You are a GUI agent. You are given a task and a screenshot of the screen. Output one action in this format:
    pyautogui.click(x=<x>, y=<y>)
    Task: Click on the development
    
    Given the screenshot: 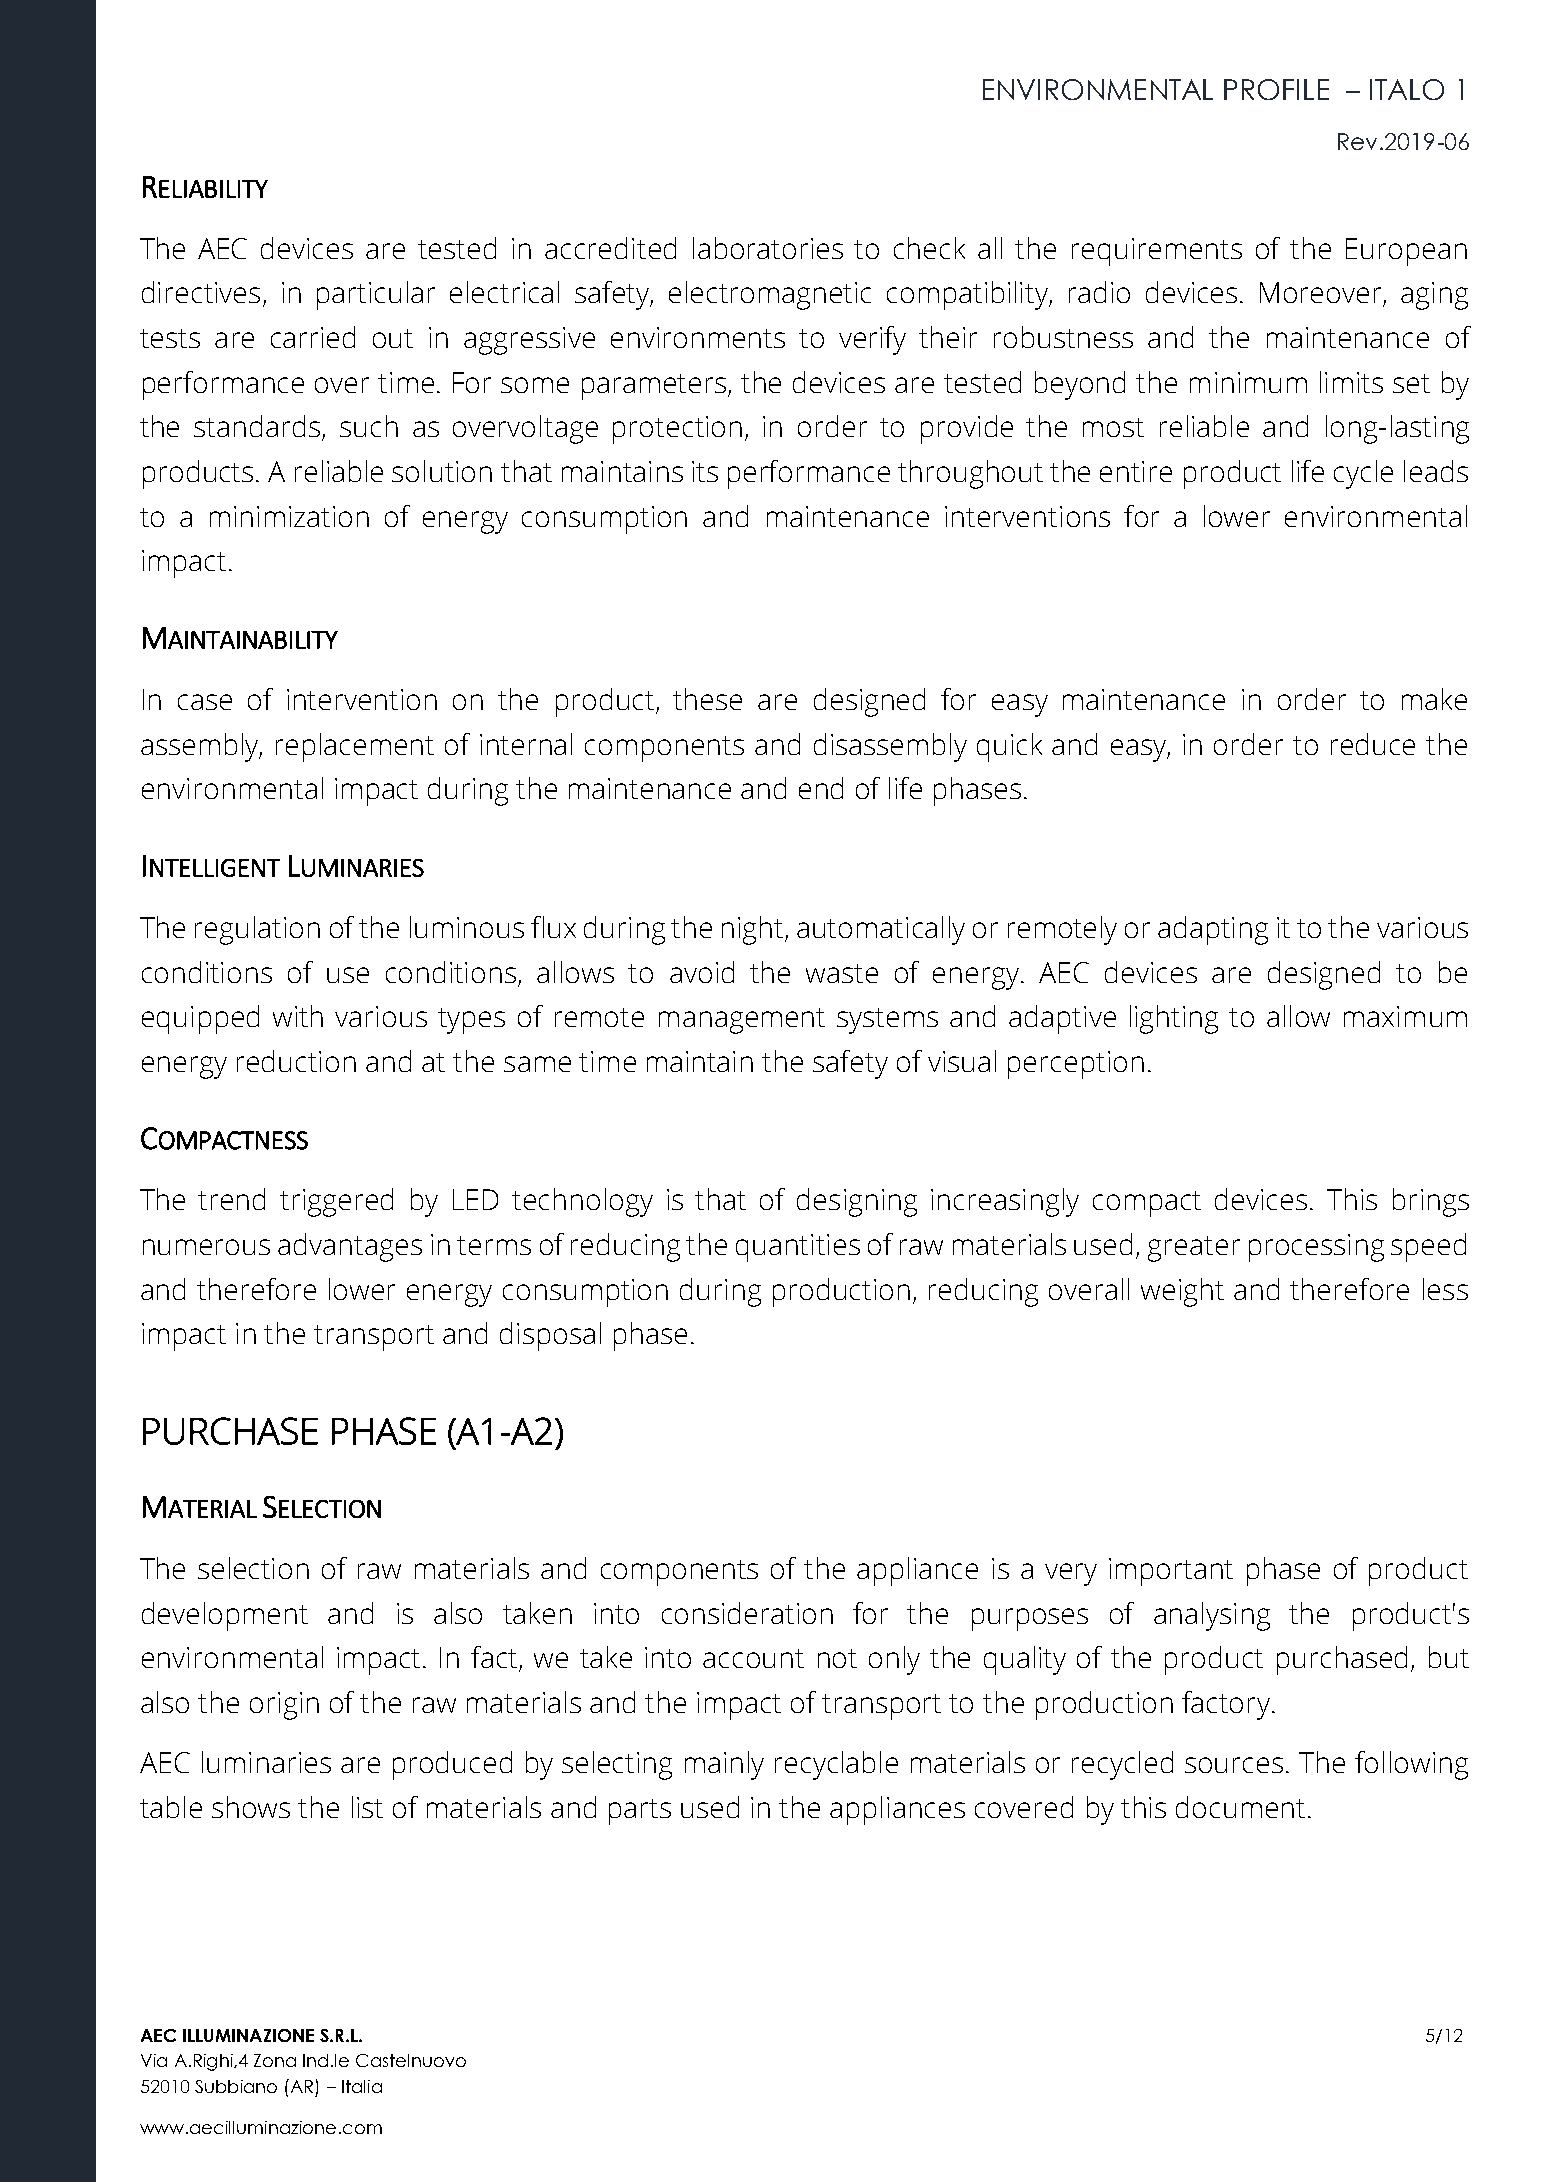 What is the action you would take?
    pyautogui.click(x=225, y=1616)
